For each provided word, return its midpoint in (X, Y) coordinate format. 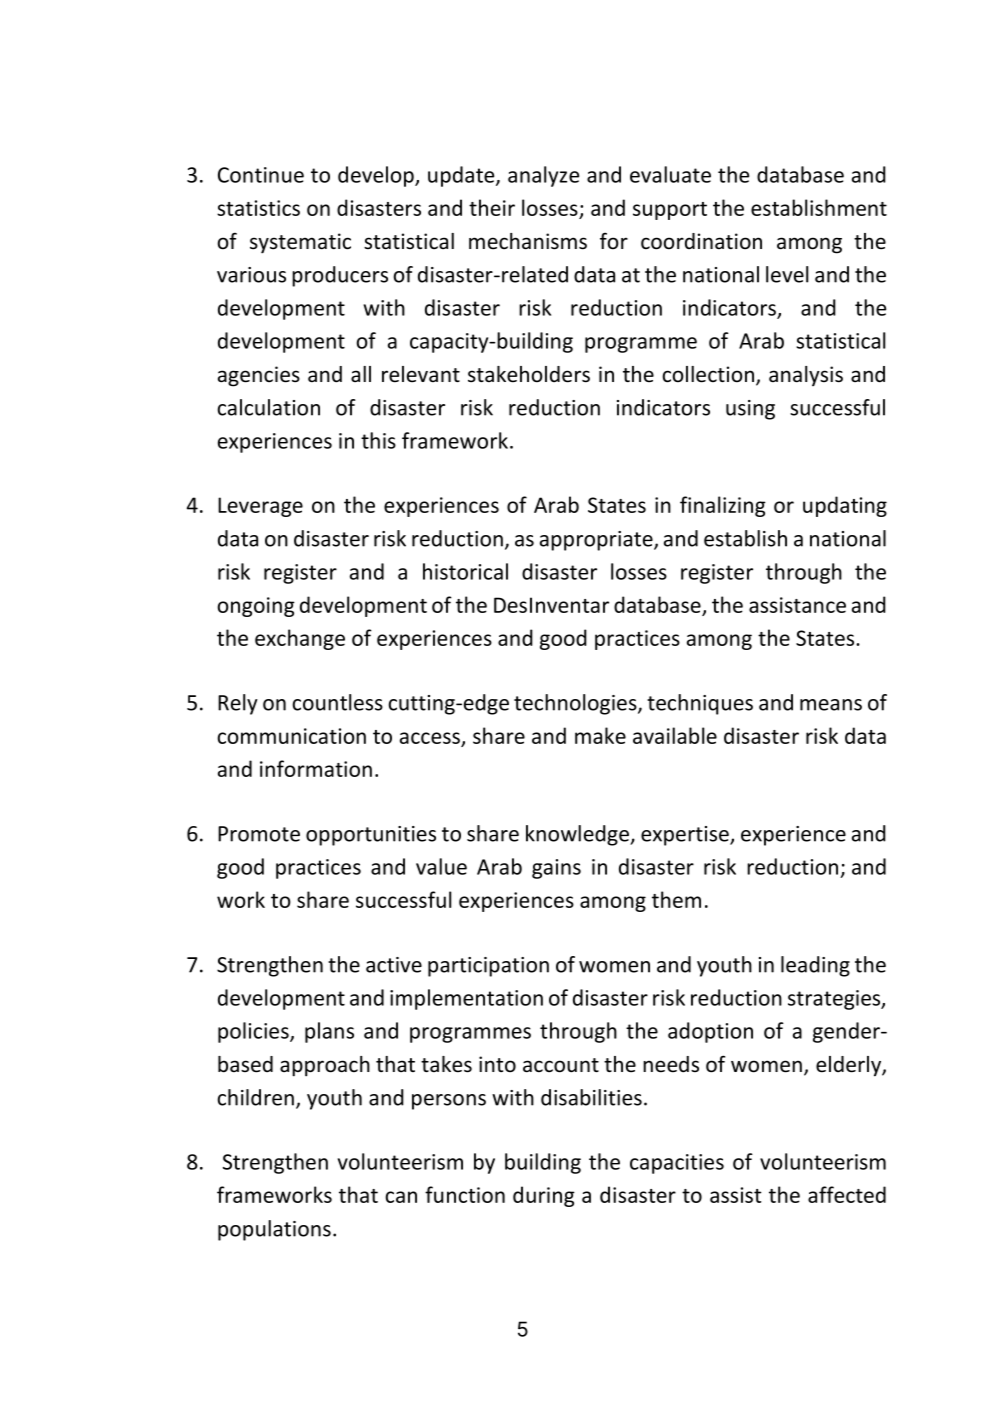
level (787, 274)
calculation (268, 407)
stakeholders (529, 374)
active (394, 965)
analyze (543, 176)
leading (815, 966)
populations (274, 1230)
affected (847, 1194)
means (831, 705)
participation (488, 967)
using (750, 410)
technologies (576, 704)
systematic (300, 243)
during (544, 1196)
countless (337, 702)
